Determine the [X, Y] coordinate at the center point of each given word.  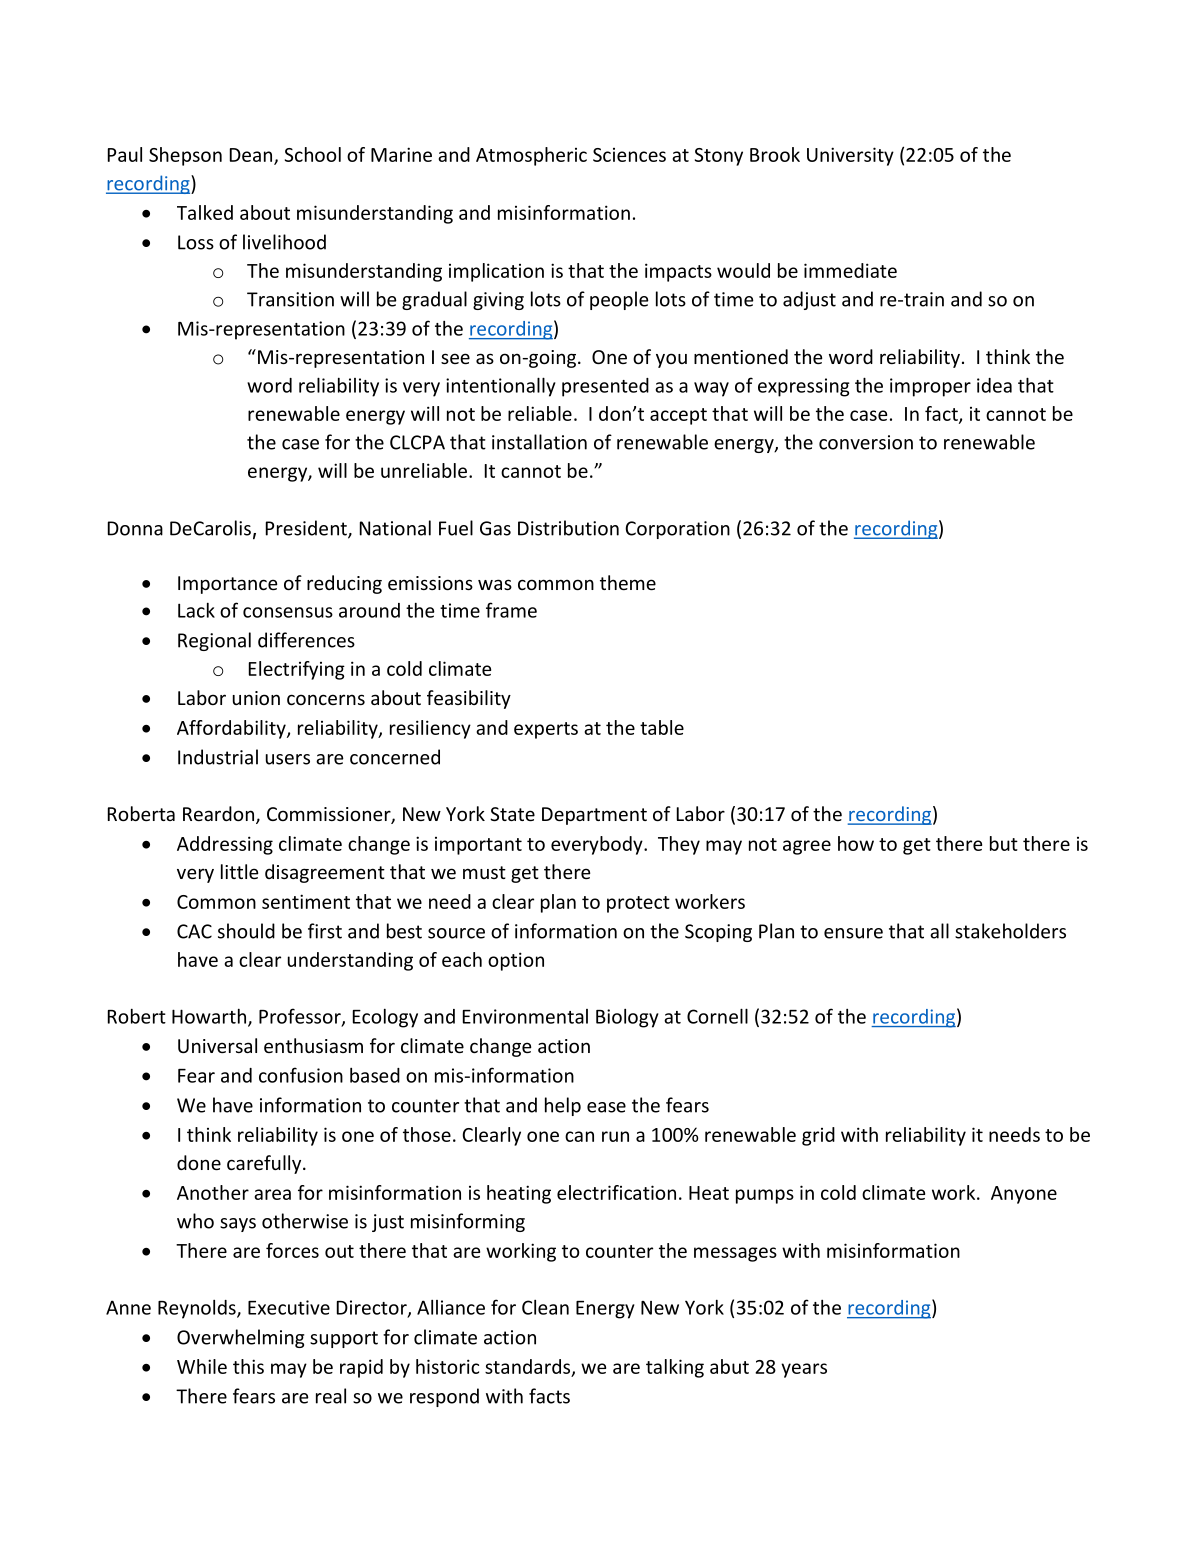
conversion [866, 442]
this [248, 1366]
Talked [205, 212]
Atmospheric [531, 156]
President [307, 529]
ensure [853, 933]
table [662, 727]
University [850, 156]
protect [638, 904]
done [199, 1162]
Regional [214, 641]
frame [511, 610]
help [563, 1106]
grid [818, 1136]
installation [539, 442]
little [240, 871]
